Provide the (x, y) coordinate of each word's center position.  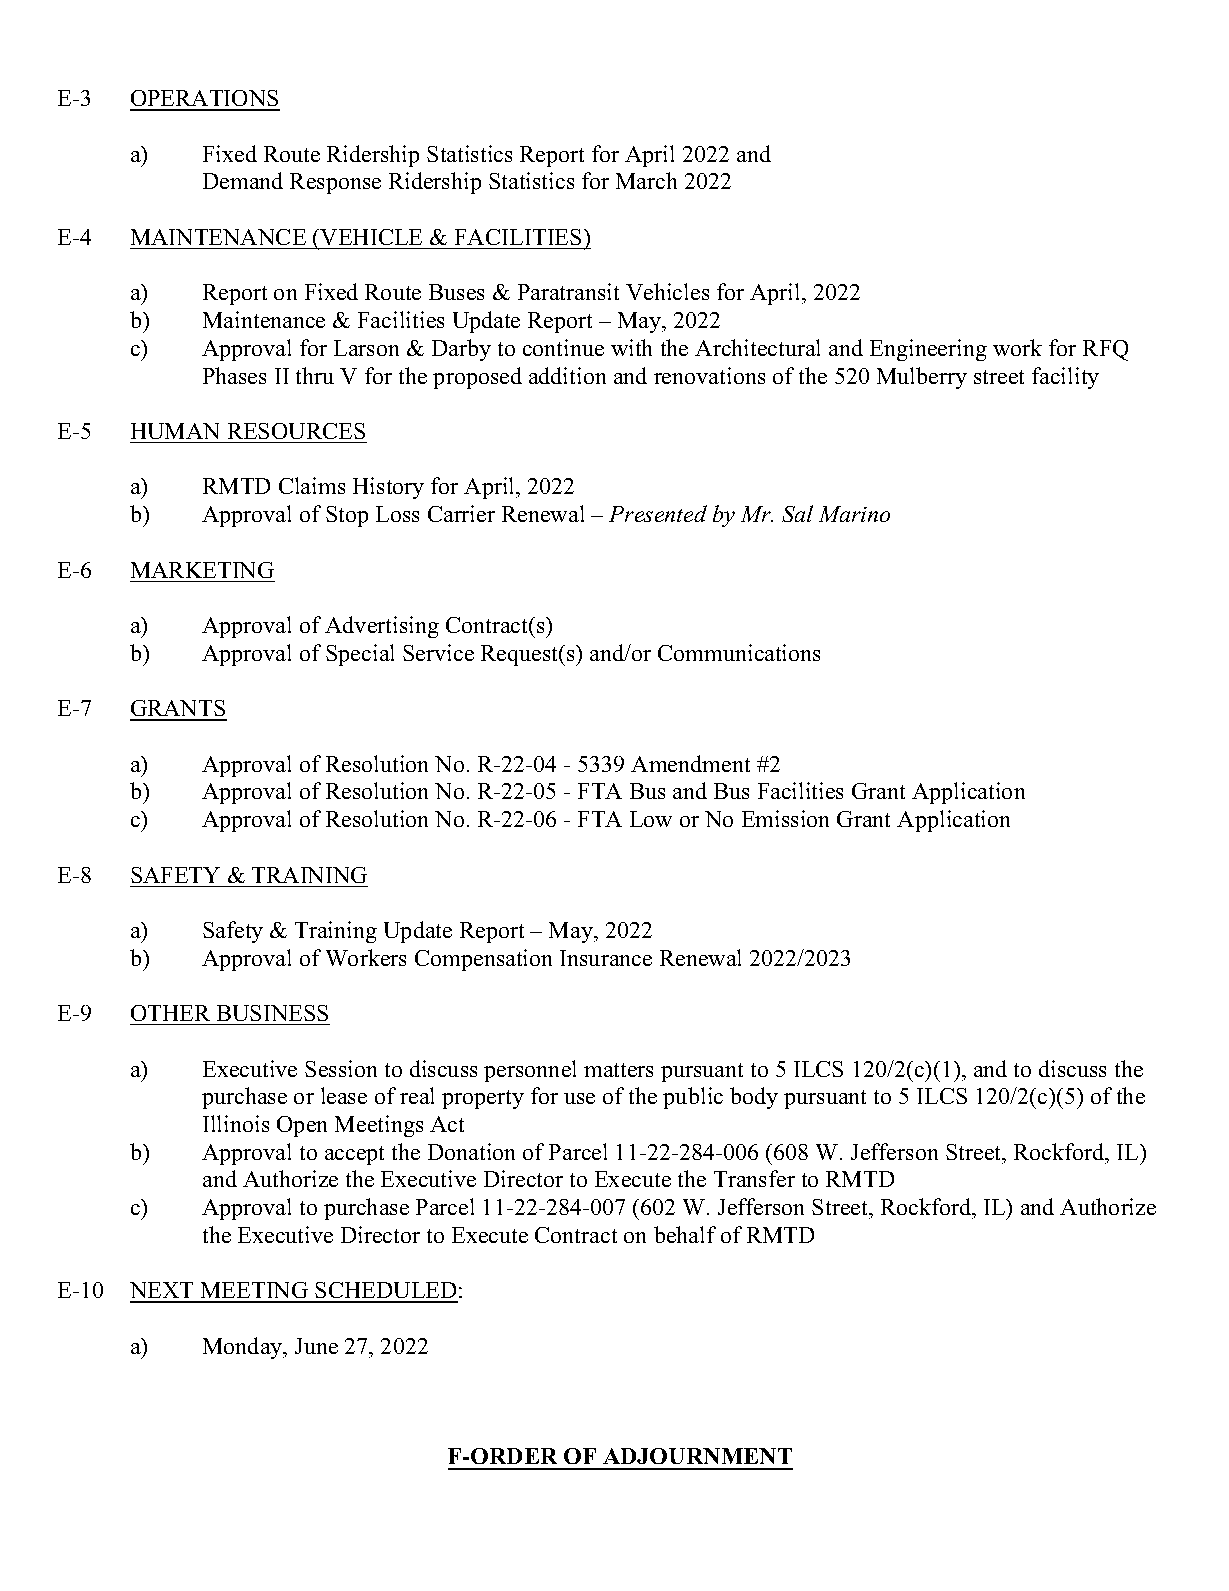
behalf (685, 1234)
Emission (785, 818)
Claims (312, 485)
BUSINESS (272, 1013)
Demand (243, 180)
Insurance (606, 958)
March (646, 180)
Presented (658, 513)
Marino (854, 514)
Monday (244, 1348)
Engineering (928, 350)
